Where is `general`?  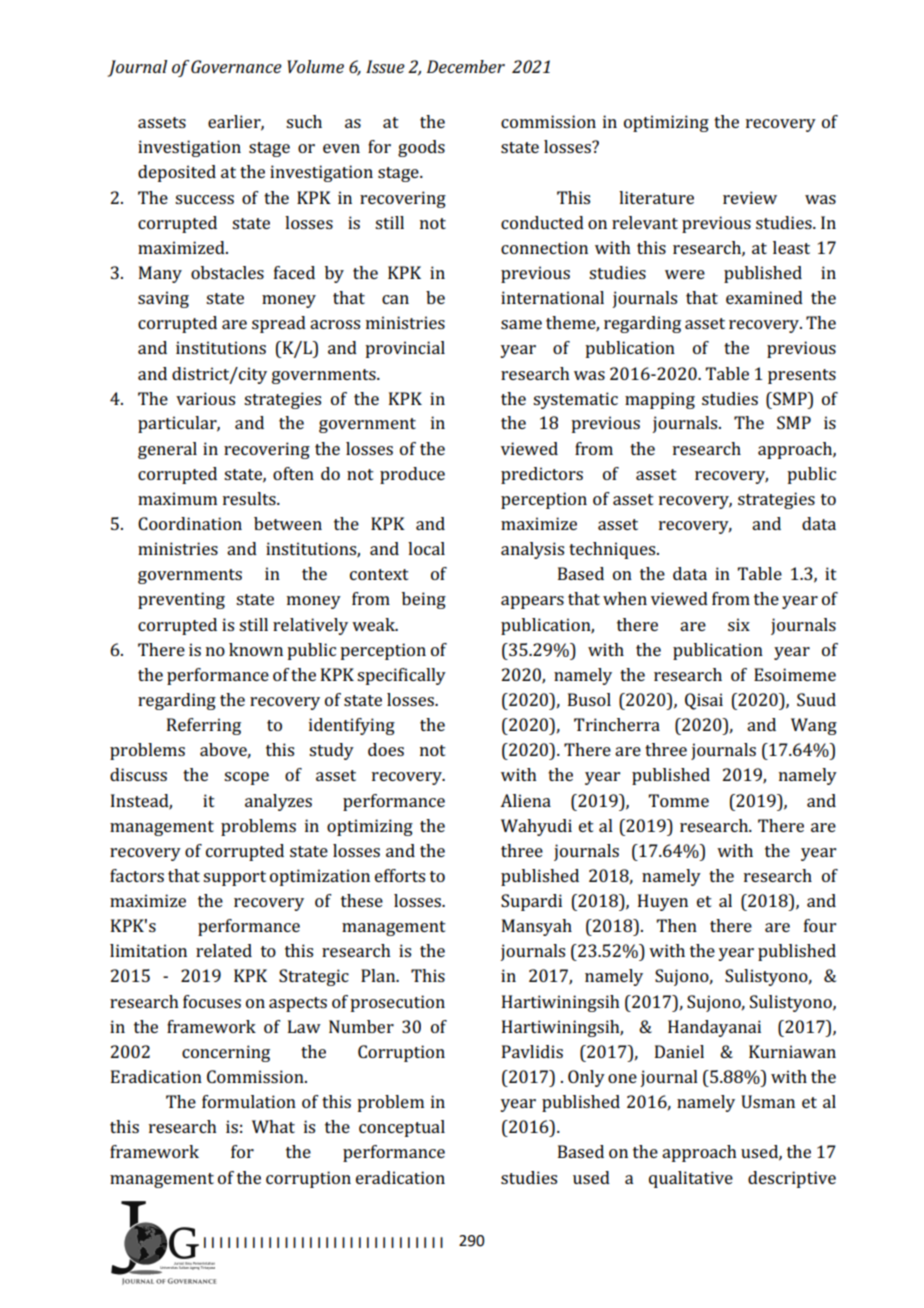
general is located at coordinates (167, 450).
